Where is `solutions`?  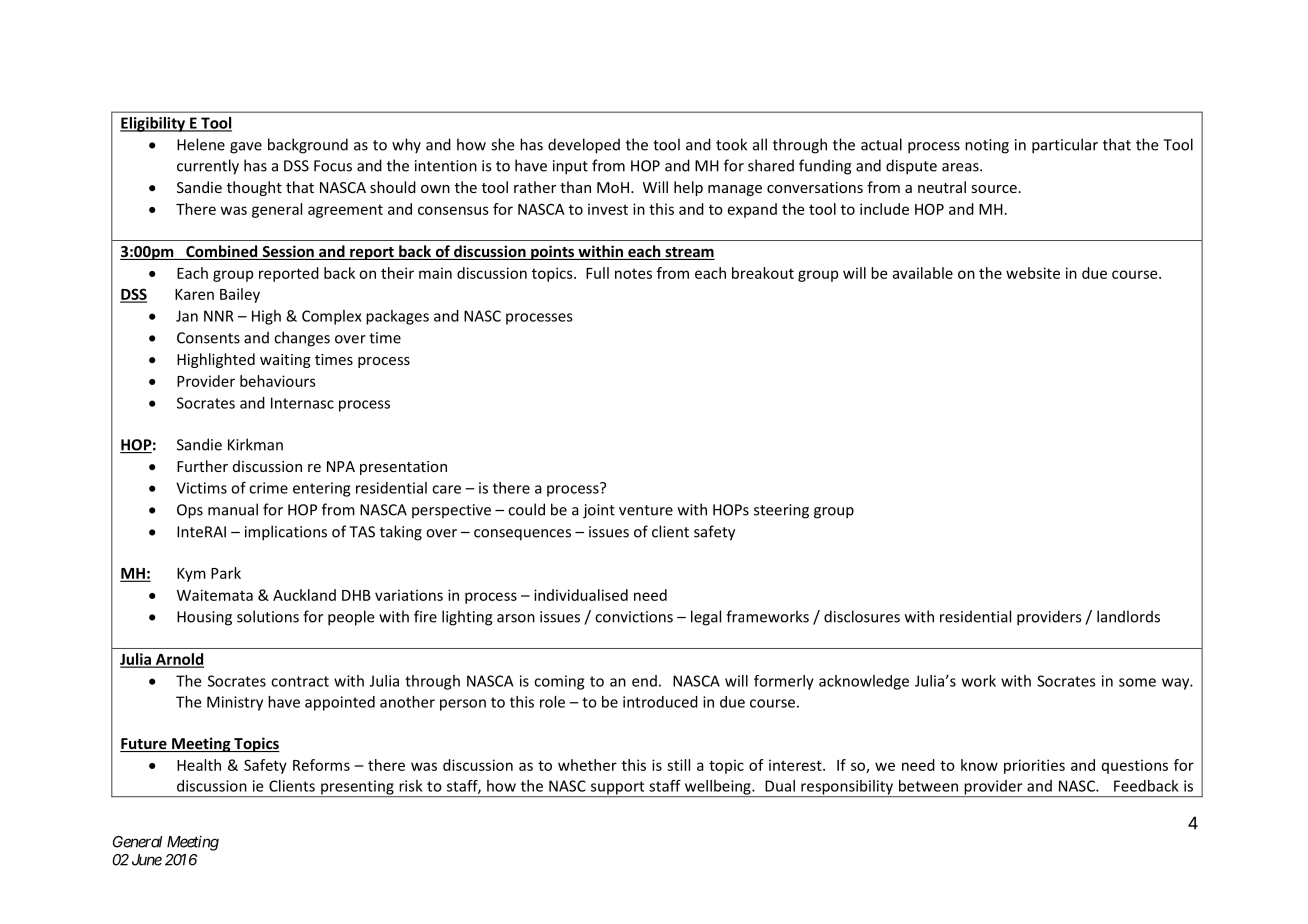 solutions is located at coordinates (268, 616).
